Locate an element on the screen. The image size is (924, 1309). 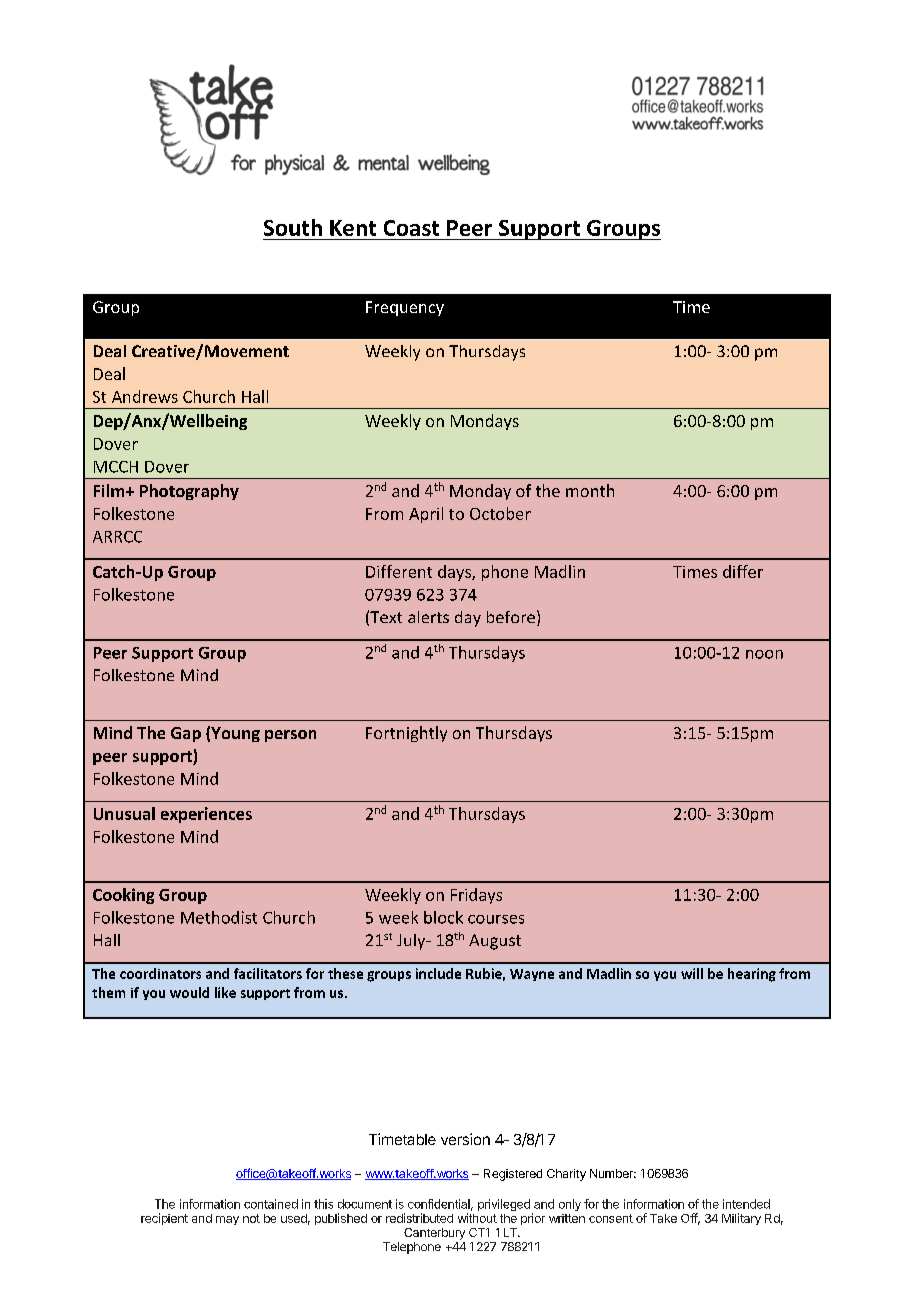
Coast is located at coordinates (411, 228).
